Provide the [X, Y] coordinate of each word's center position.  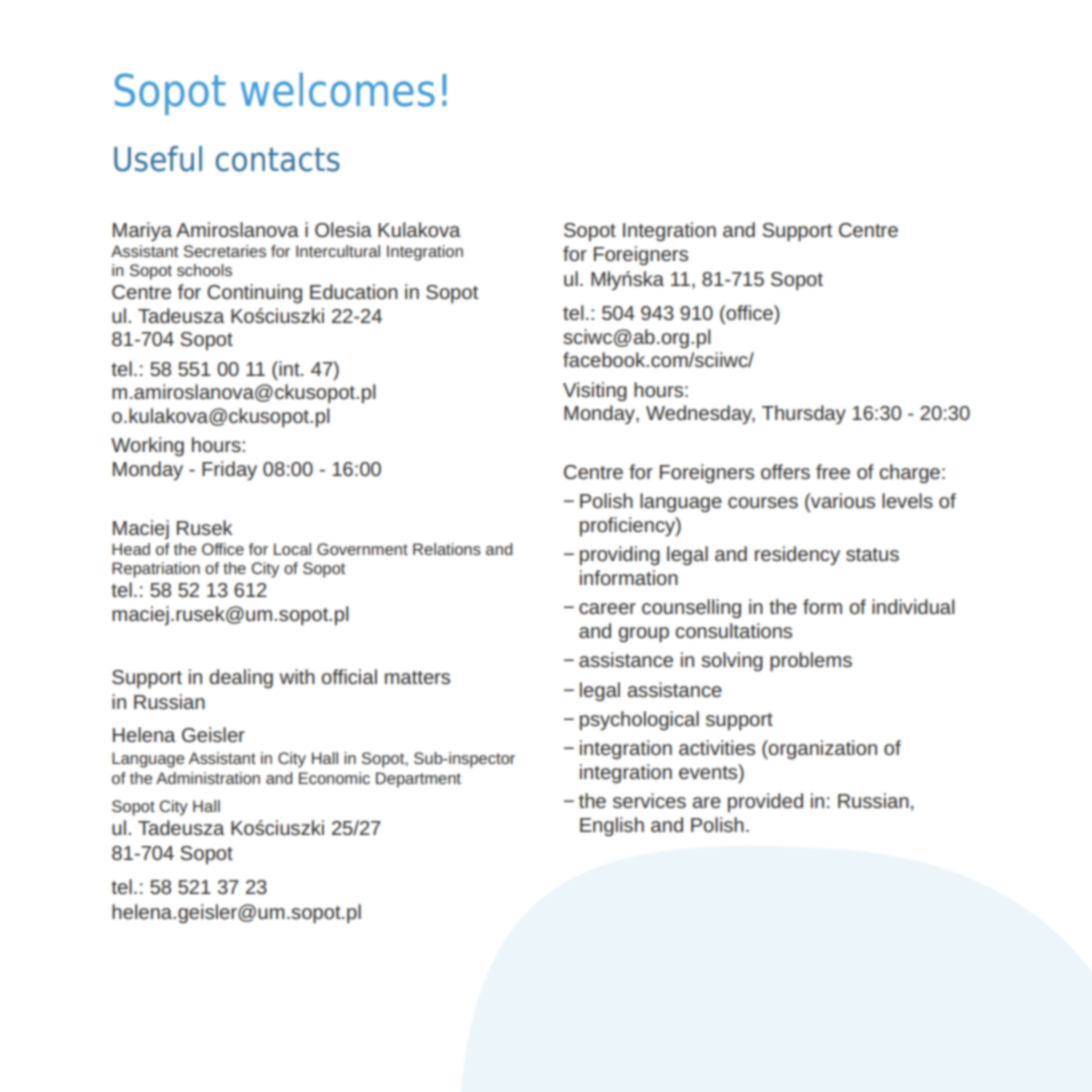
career [607, 608]
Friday [229, 470]
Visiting [595, 391]
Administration [208, 778]
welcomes [338, 89]
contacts [278, 160]
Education [354, 291]
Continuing [254, 293]
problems [811, 662]
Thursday [804, 414]
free [833, 471]
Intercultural [338, 251]
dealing [241, 678]
